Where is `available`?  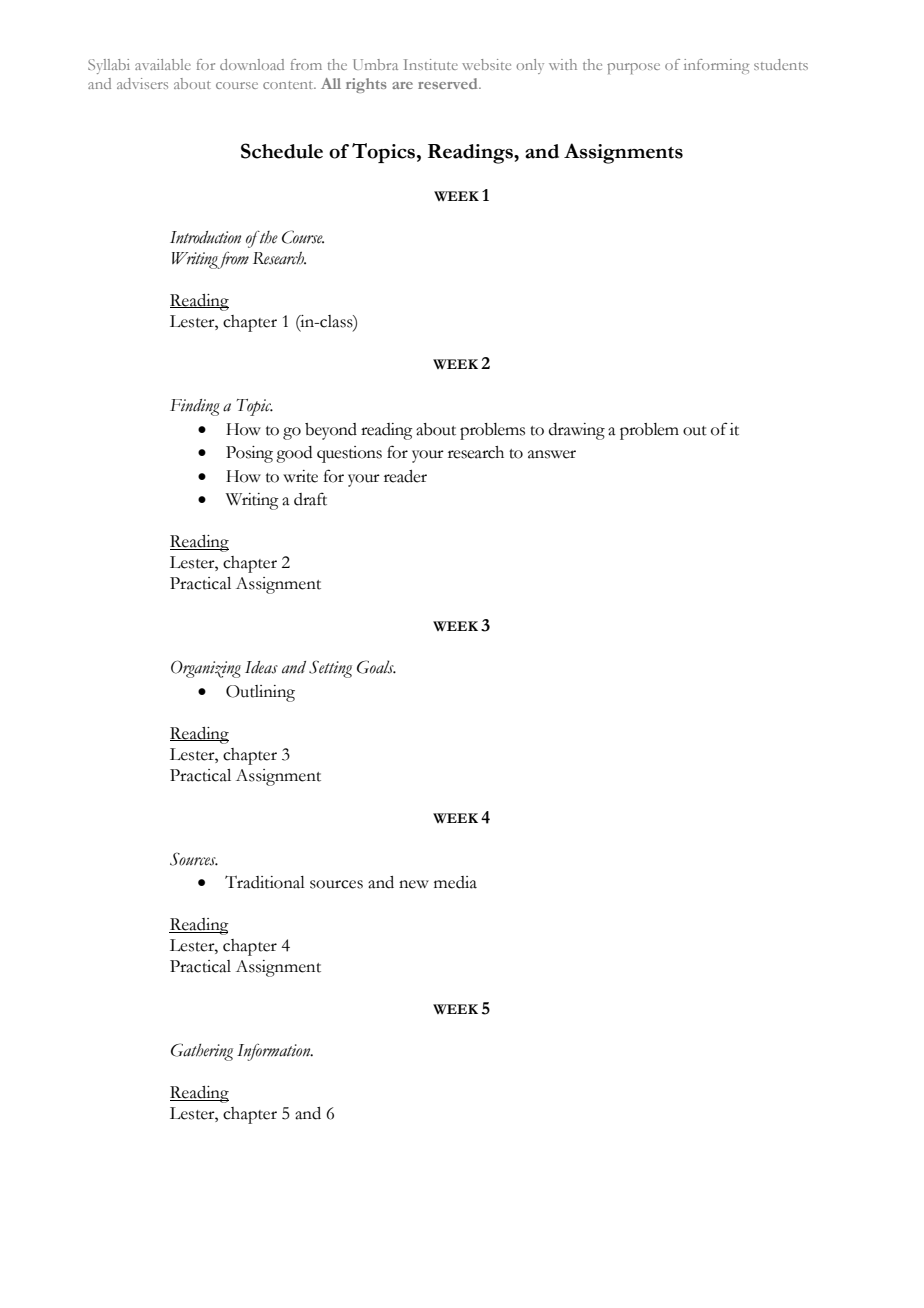
available is located at coordinates (163, 64).
